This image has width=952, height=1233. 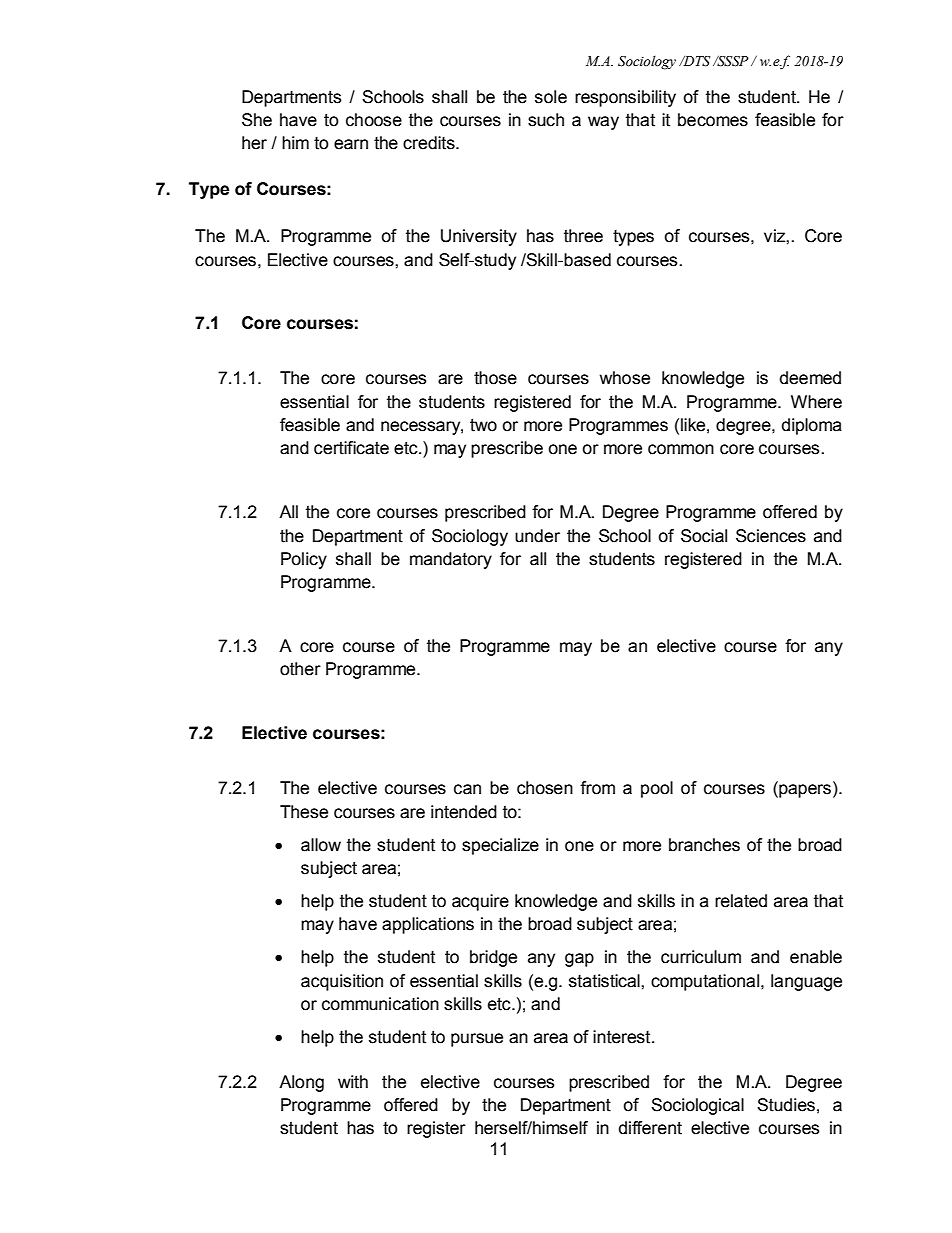 What do you see at coordinates (351, 448) in the image?
I see `certificate` at bounding box center [351, 448].
